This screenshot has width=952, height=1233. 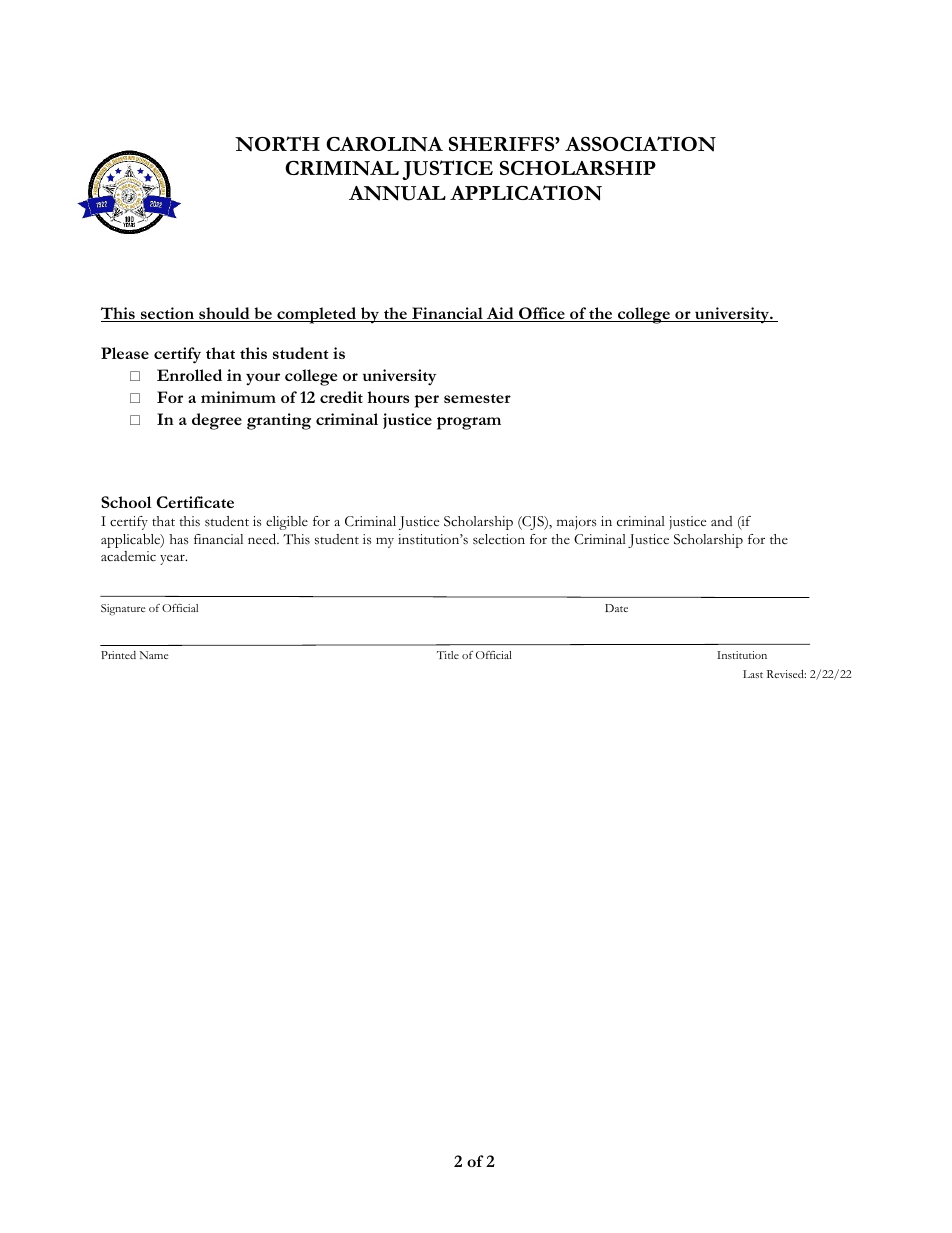 What do you see at coordinates (477, 398) in the screenshot?
I see `semester` at bounding box center [477, 398].
